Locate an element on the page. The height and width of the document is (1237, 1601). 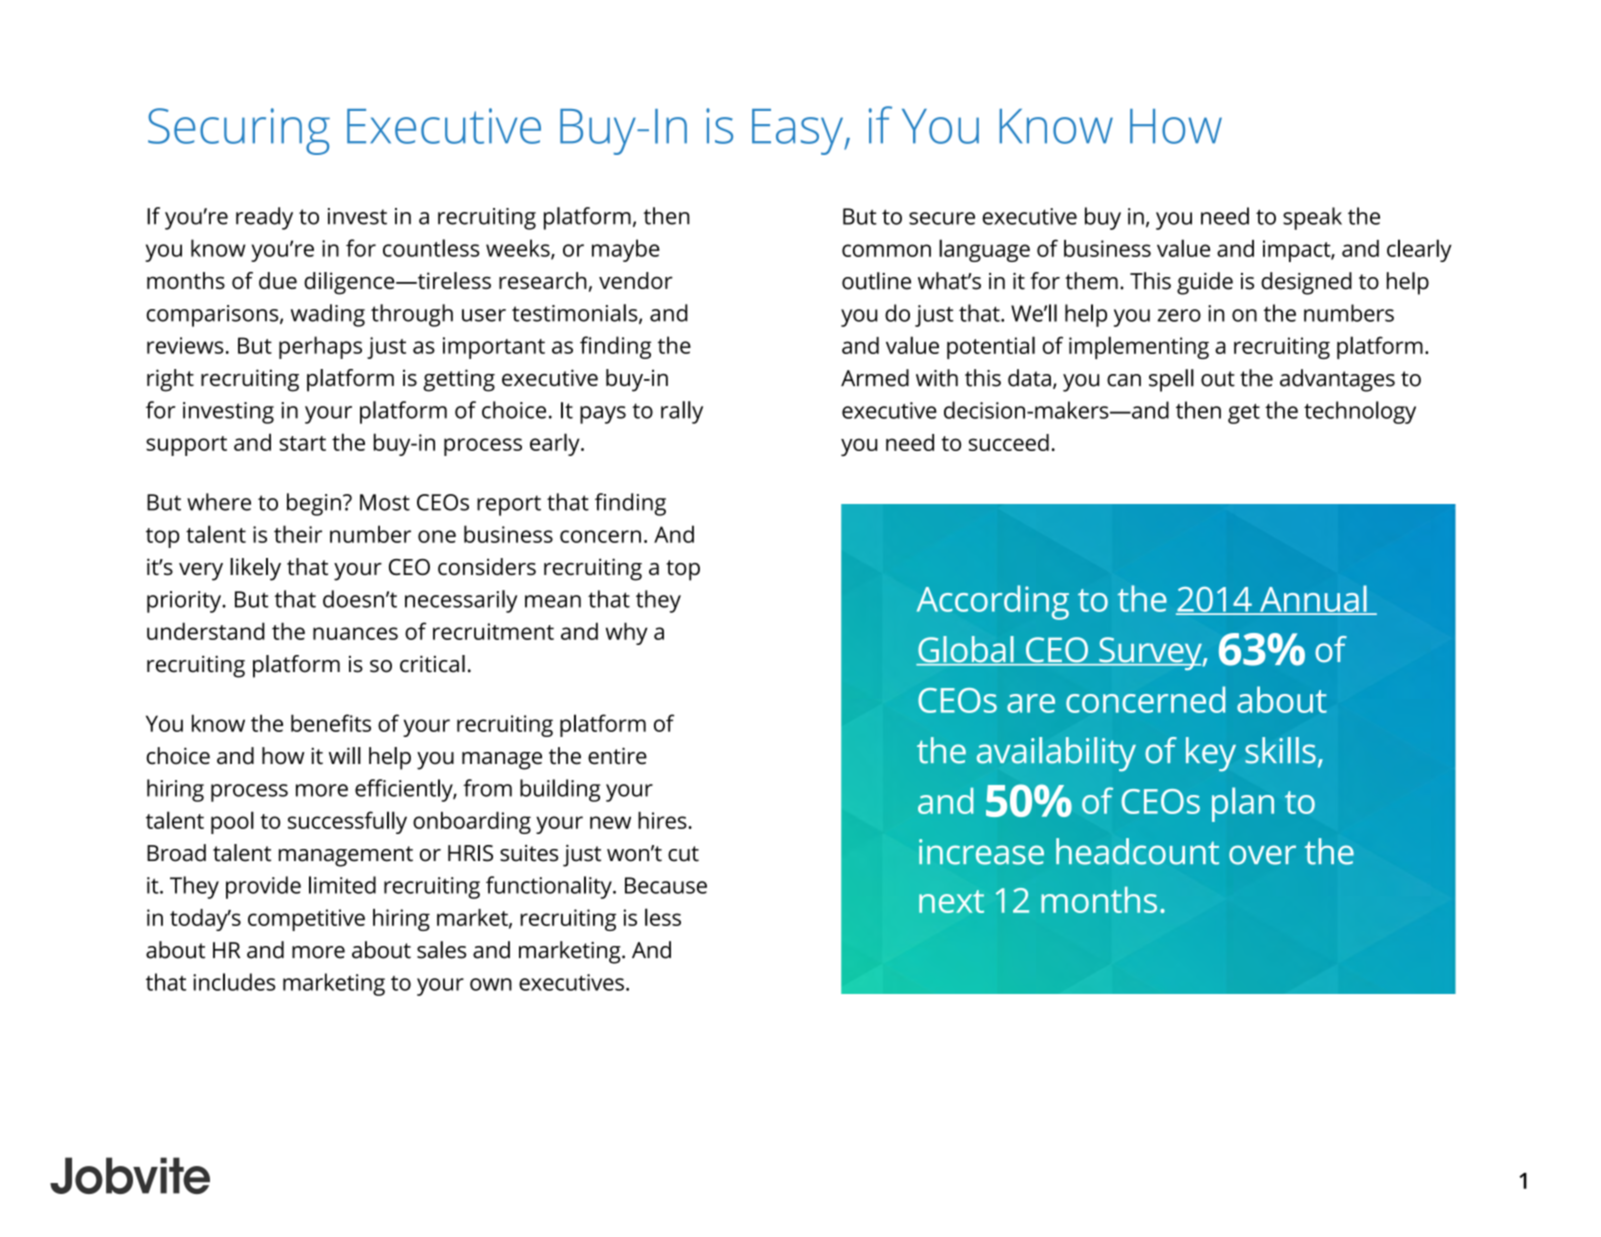
key is located at coordinates (1211, 754).
